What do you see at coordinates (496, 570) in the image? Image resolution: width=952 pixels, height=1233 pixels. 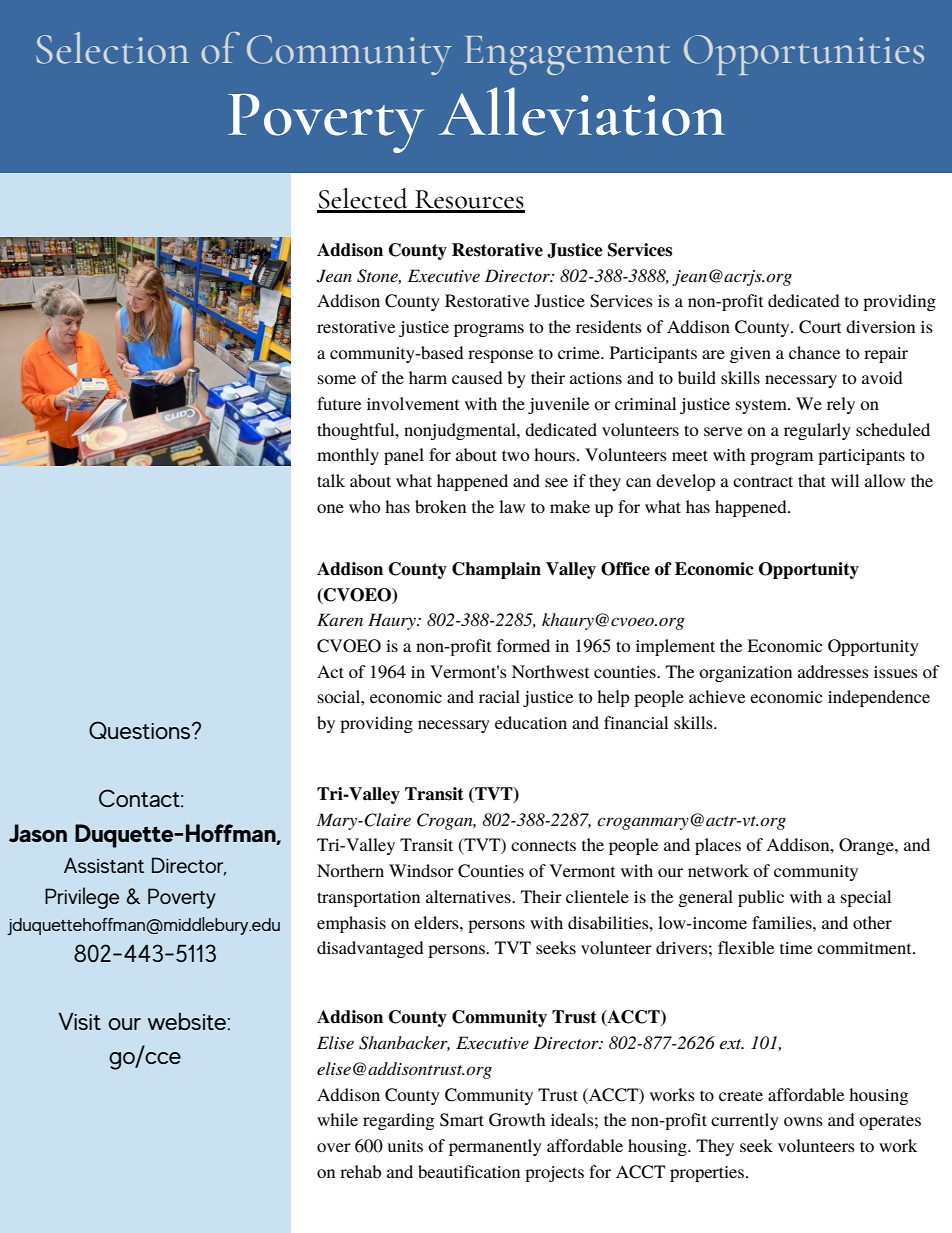 I see `Champlain` at bounding box center [496, 570].
